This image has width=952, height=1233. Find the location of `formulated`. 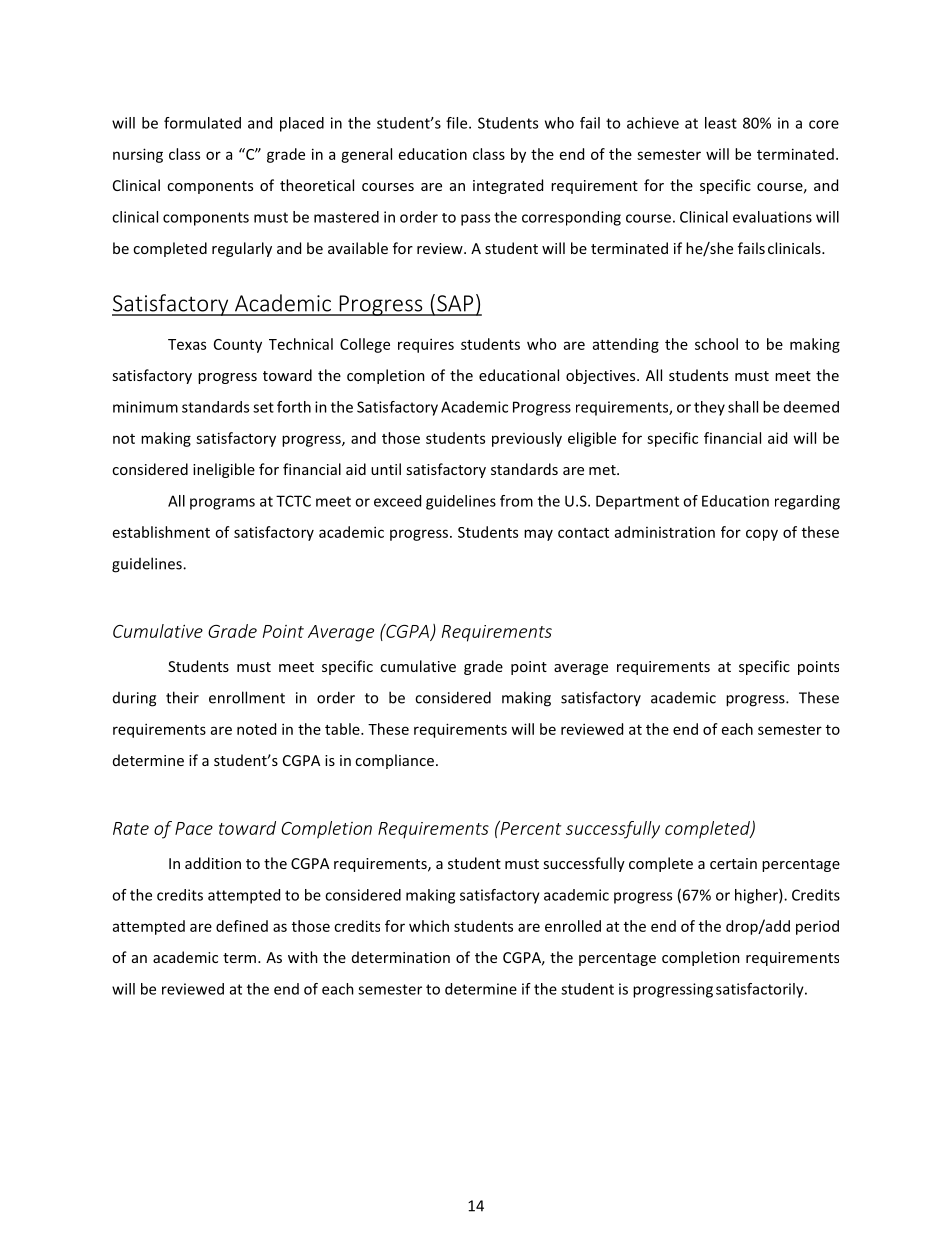

formulated is located at coordinates (202, 123).
